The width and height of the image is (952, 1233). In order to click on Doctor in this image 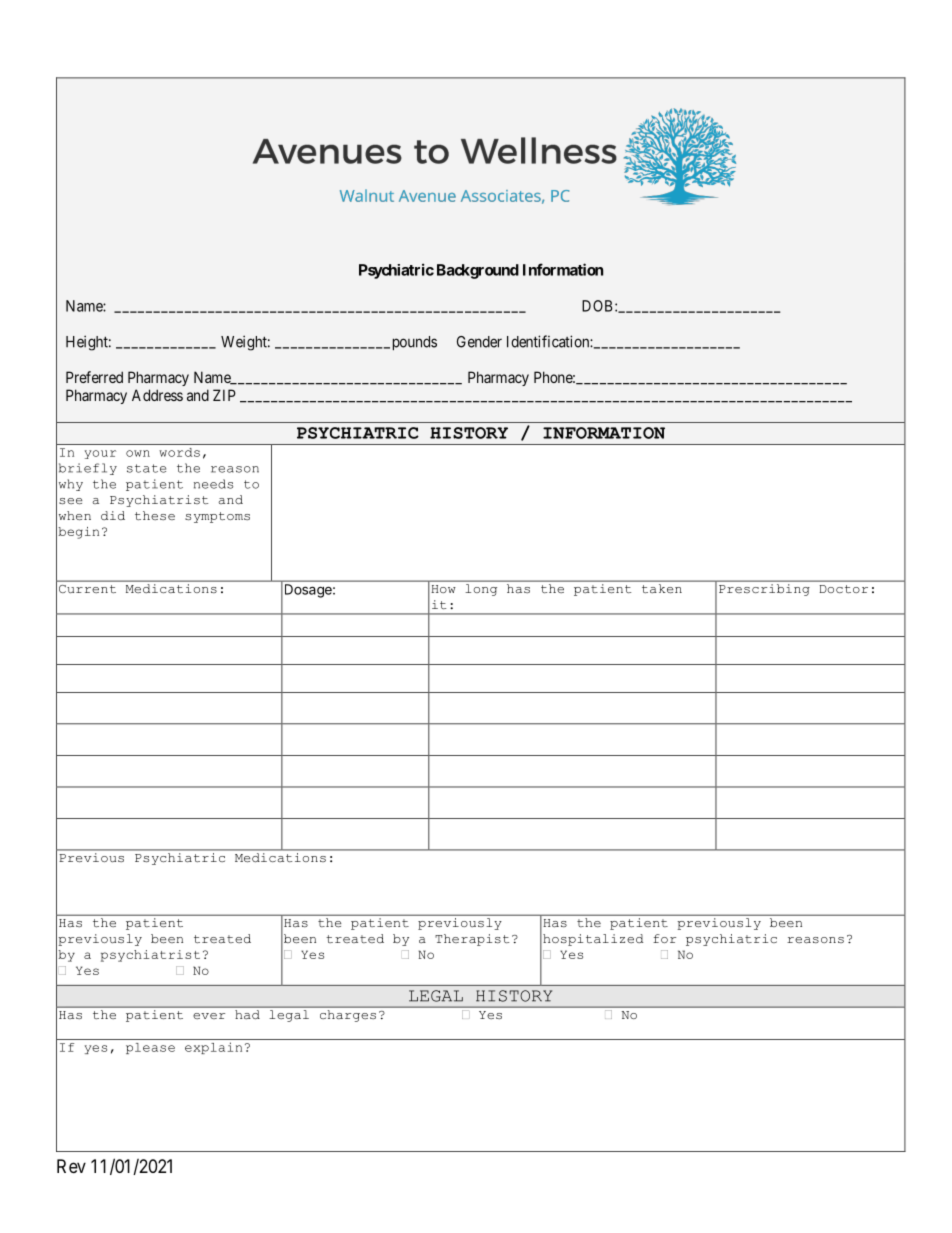, I will do `click(844, 589)`.
